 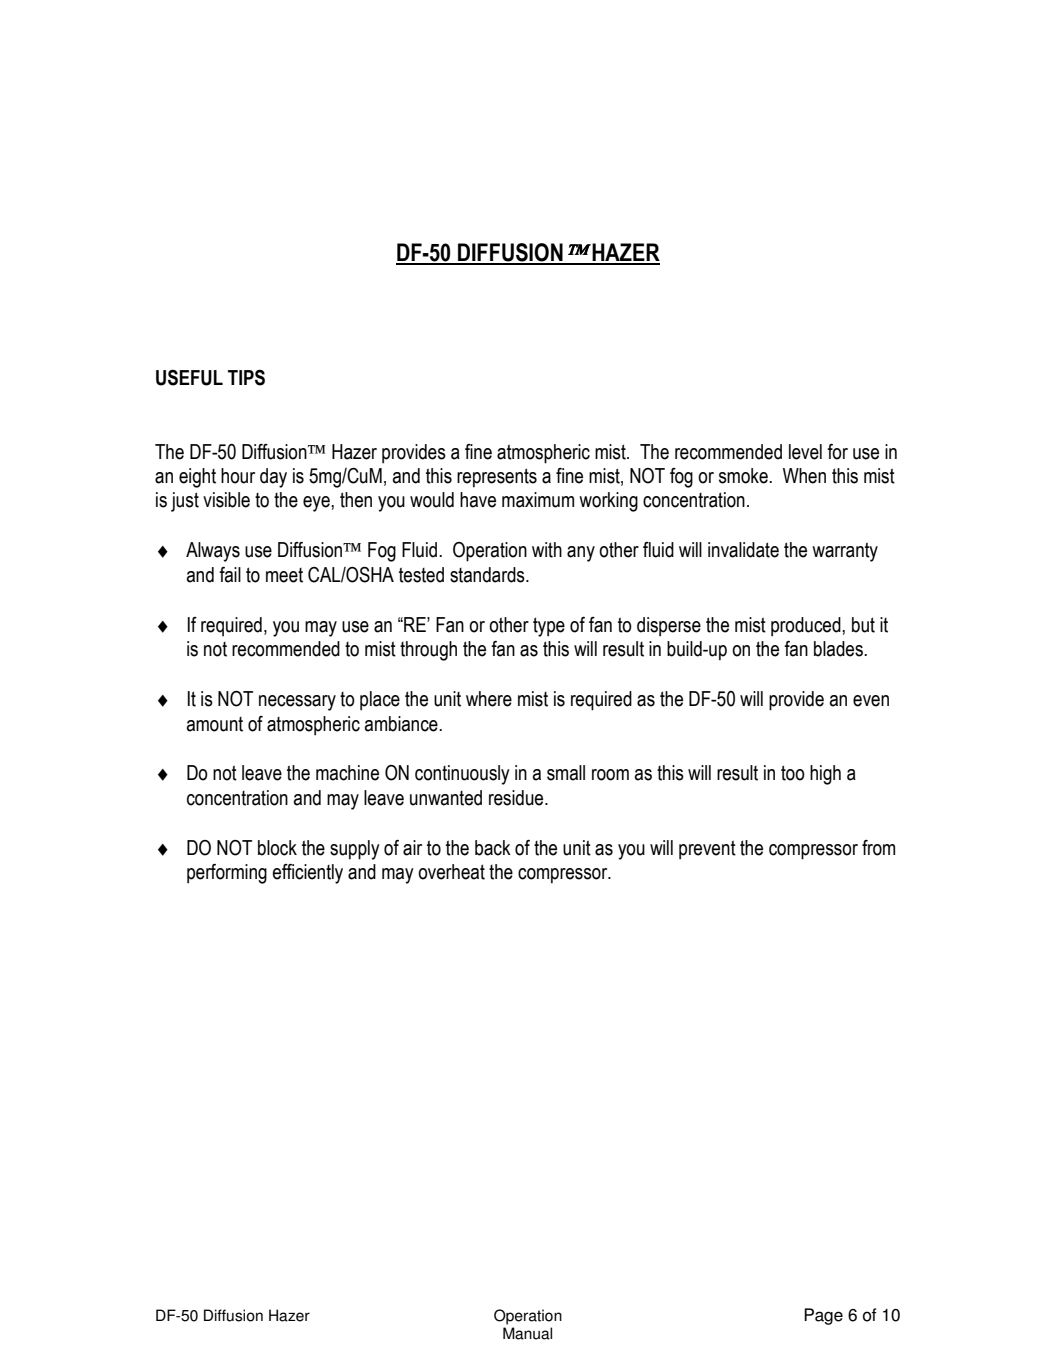 What do you see at coordinates (807, 627) in the screenshot?
I see `produced` at bounding box center [807, 627].
